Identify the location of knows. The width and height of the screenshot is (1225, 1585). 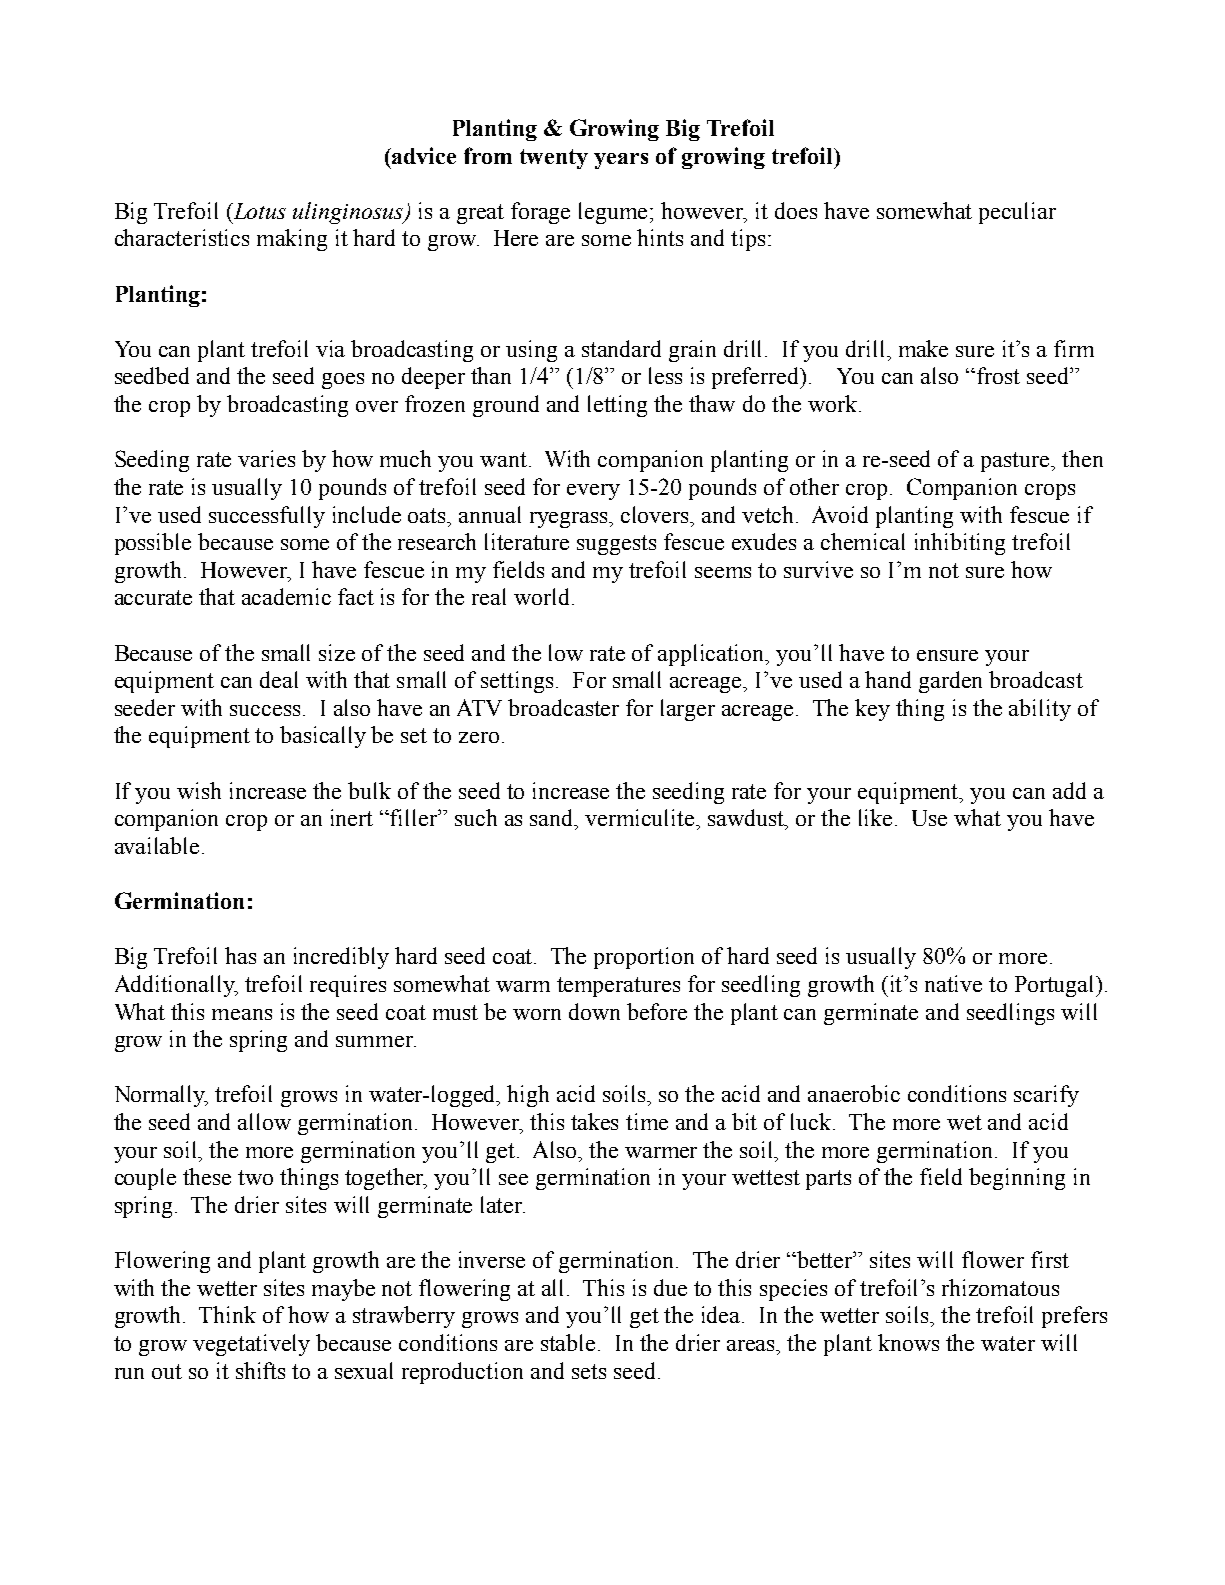
(908, 1342).
